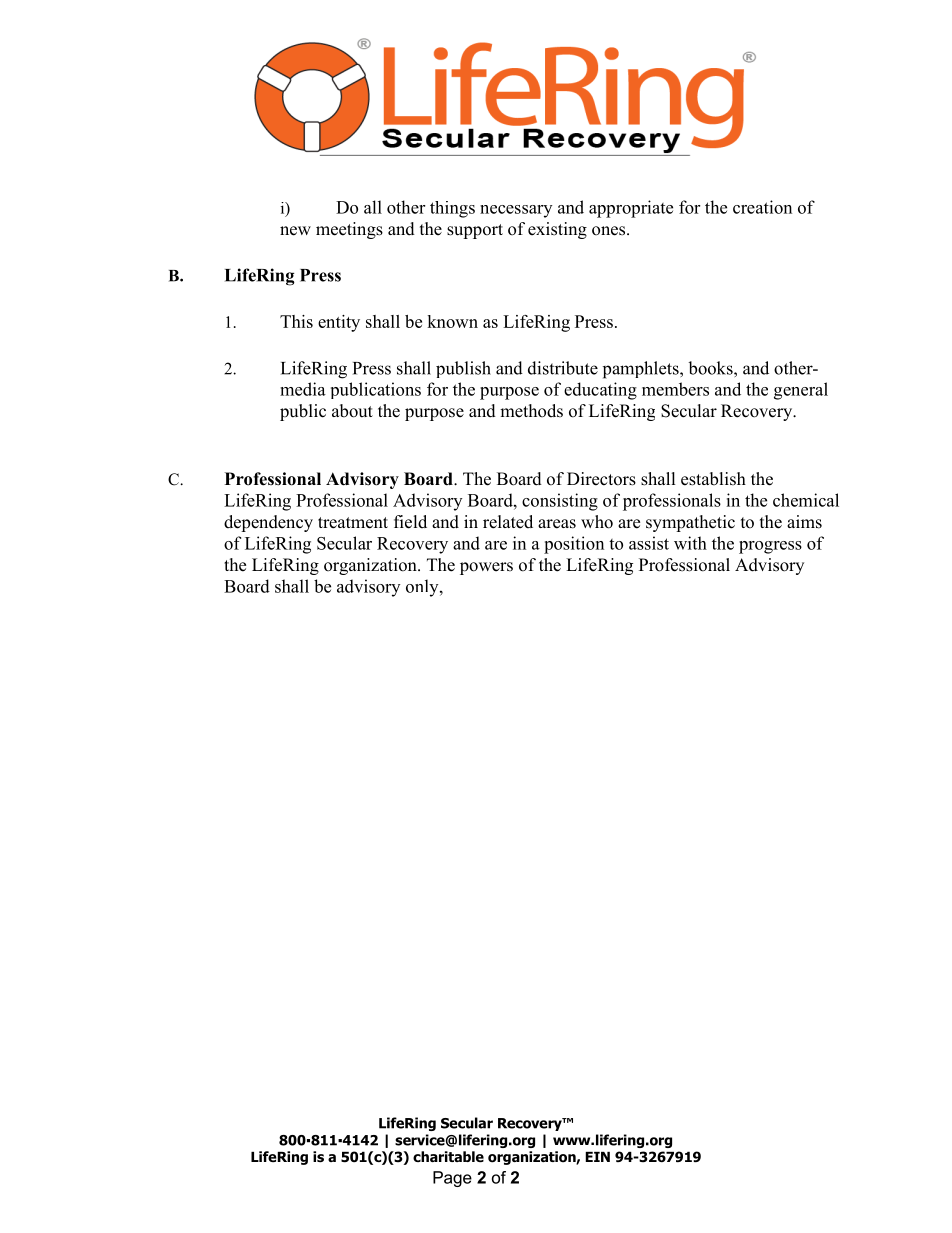 The image size is (952, 1233). I want to click on meetings, so click(349, 230).
